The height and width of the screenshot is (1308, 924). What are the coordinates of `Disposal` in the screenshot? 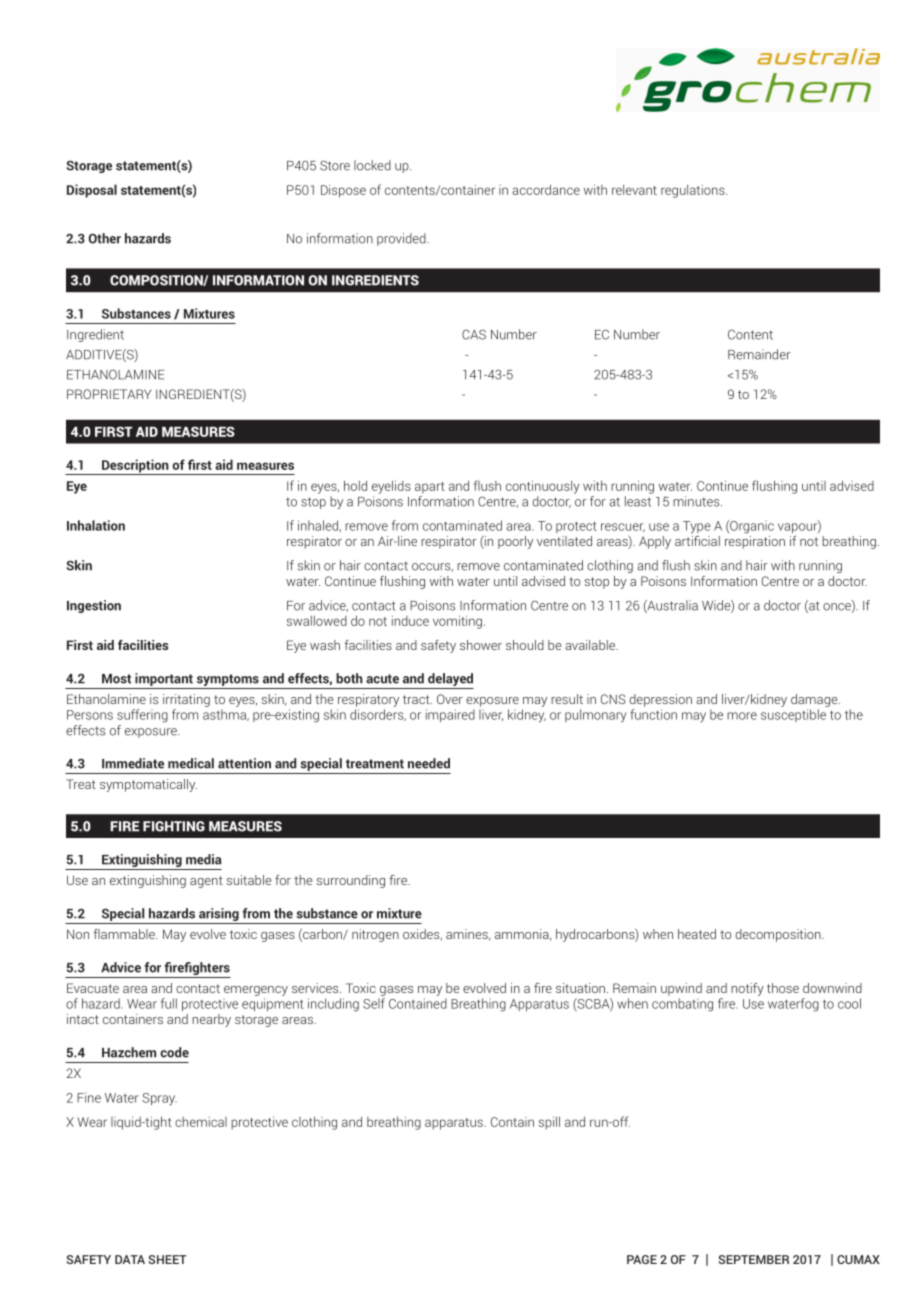 It's located at (92, 191).
